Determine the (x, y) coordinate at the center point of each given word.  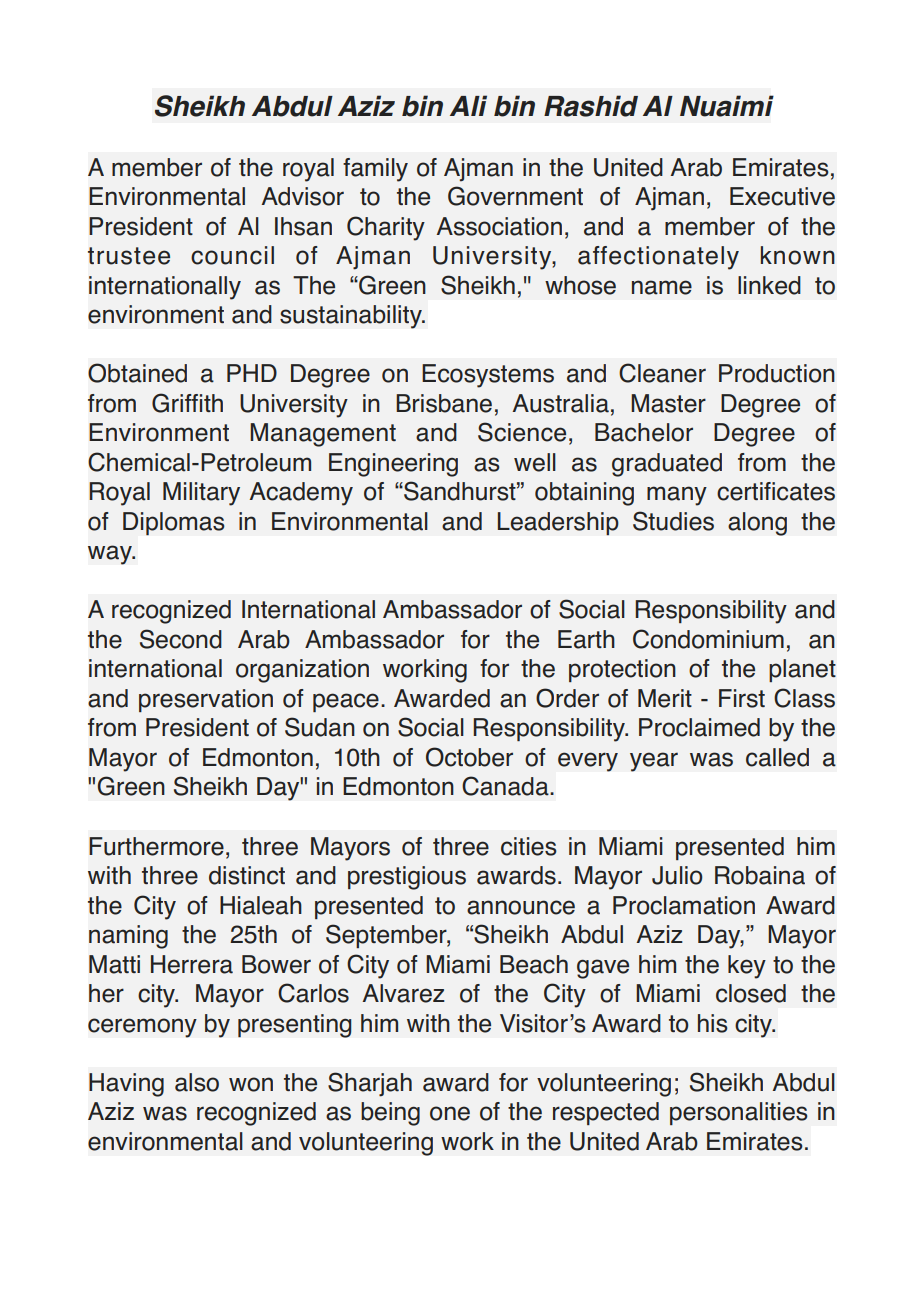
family (375, 170)
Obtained (137, 373)
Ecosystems (488, 376)
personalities (739, 1113)
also (197, 1082)
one (450, 1113)
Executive (782, 196)
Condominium (708, 639)
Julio (677, 875)
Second (181, 639)
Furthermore (156, 846)
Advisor (303, 196)
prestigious (407, 878)
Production (777, 373)
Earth (586, 639)
